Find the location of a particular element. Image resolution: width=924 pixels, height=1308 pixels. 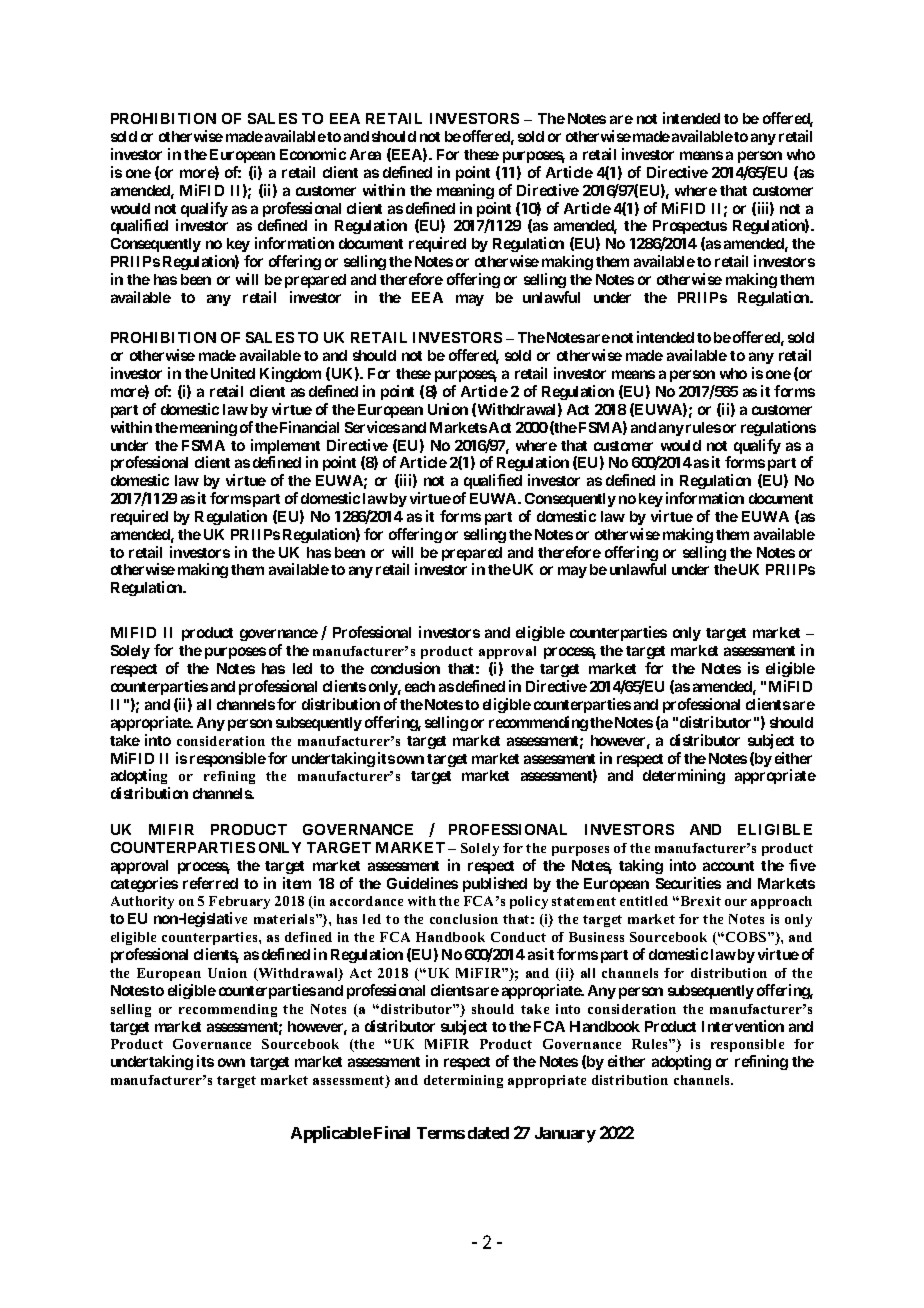

implement is located at coordinates (285, 448).
